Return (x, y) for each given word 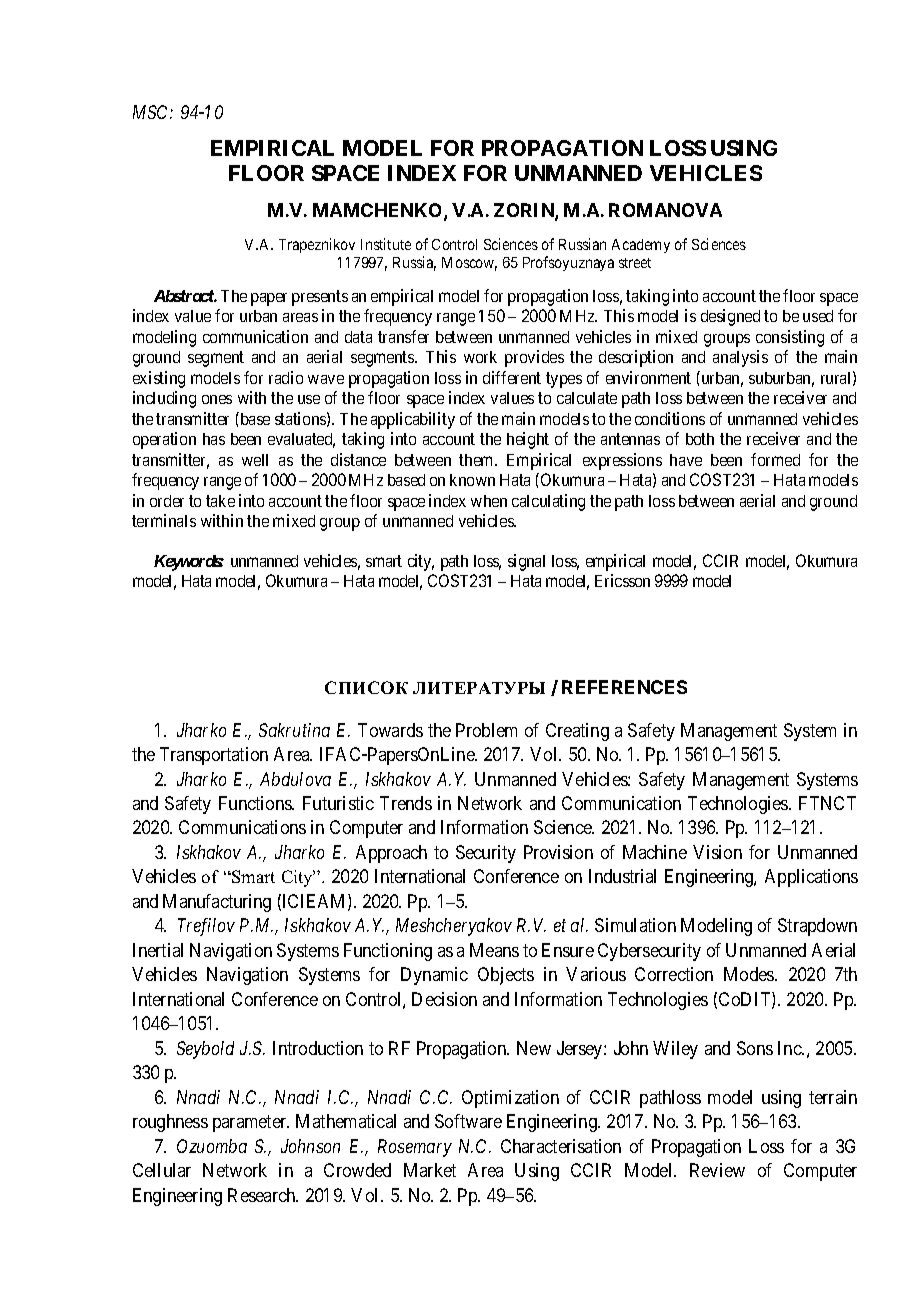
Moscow (469, 264)
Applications (811, 878)
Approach (391, 854)
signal (526, 562)
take (220, 501)
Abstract (184, 296)
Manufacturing (217, 903)
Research (263, 1195)
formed (775, 459)
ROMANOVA (665, 210)
